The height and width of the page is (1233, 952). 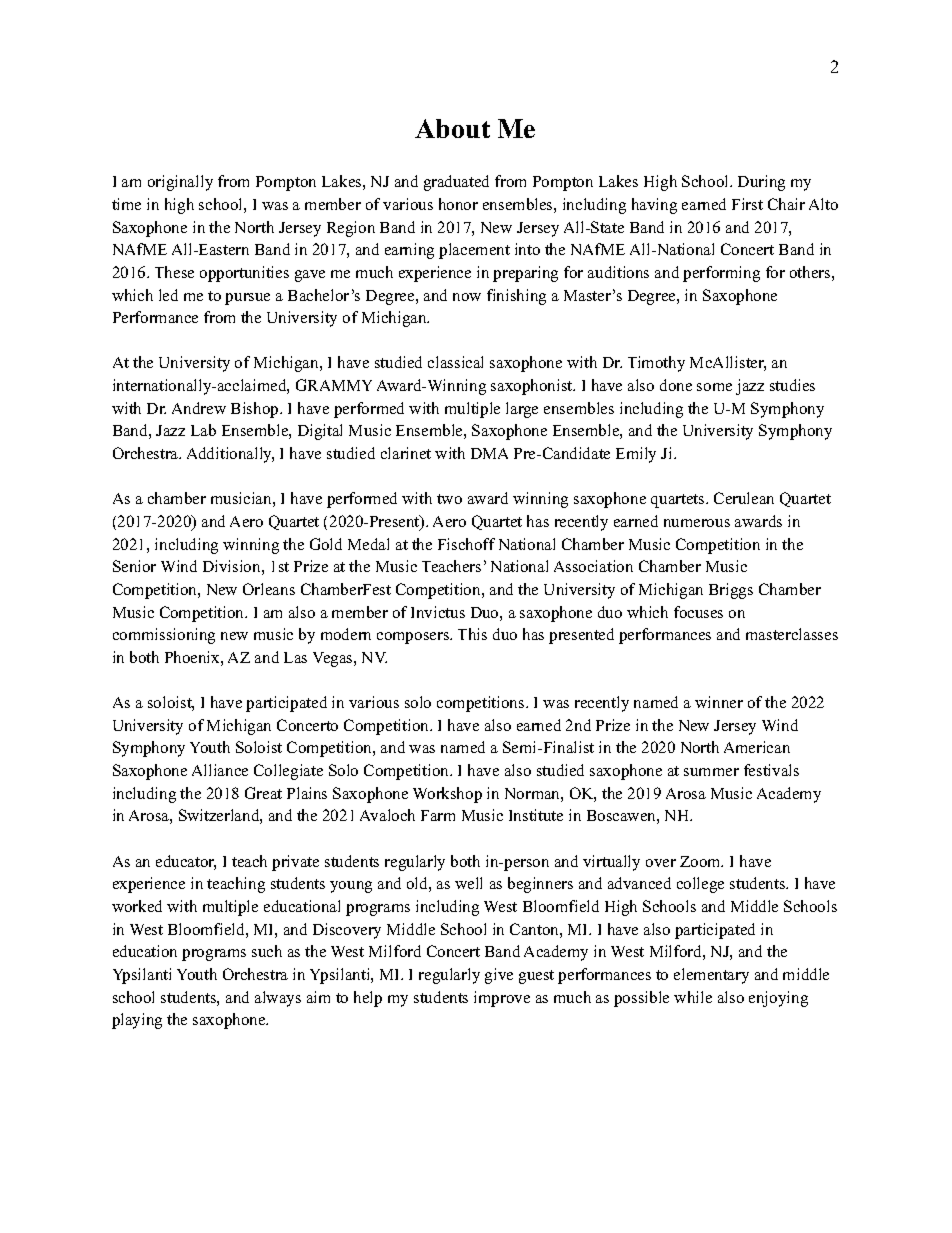 What do you see at coordinates (714, 387) in the page?
I see `some` at bounding box center [714, 387].
